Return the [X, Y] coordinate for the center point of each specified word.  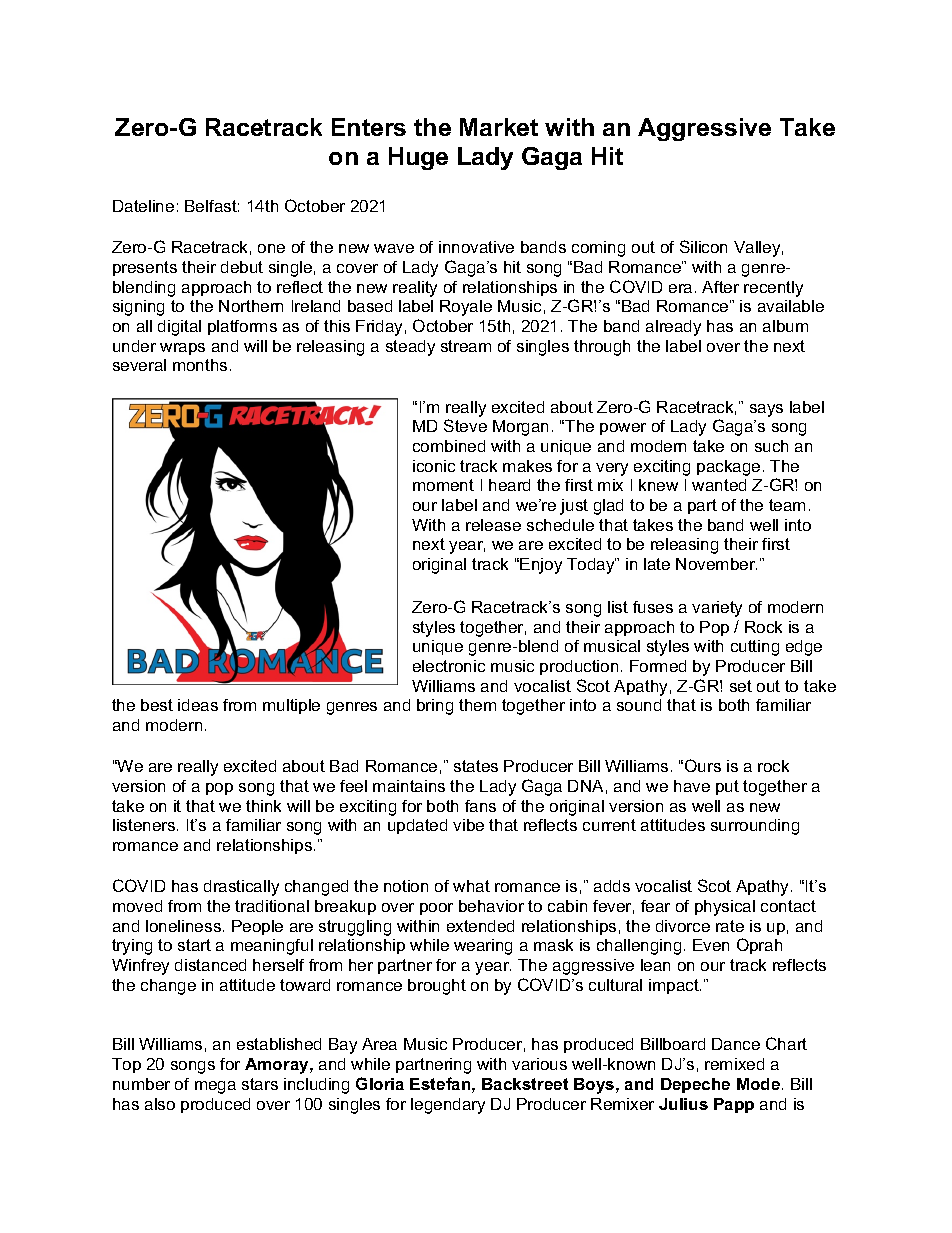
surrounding [755, 827]
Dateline [143, 206]
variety [717, 609]
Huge [418, 158]
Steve [465, 425]
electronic [449, 666]
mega [215, 1087]
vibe [468, 825]
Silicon [703, 246]
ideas [198, 705]
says [766, 410]
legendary [448, 1106]
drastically [241, 888]
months [200, 365]
